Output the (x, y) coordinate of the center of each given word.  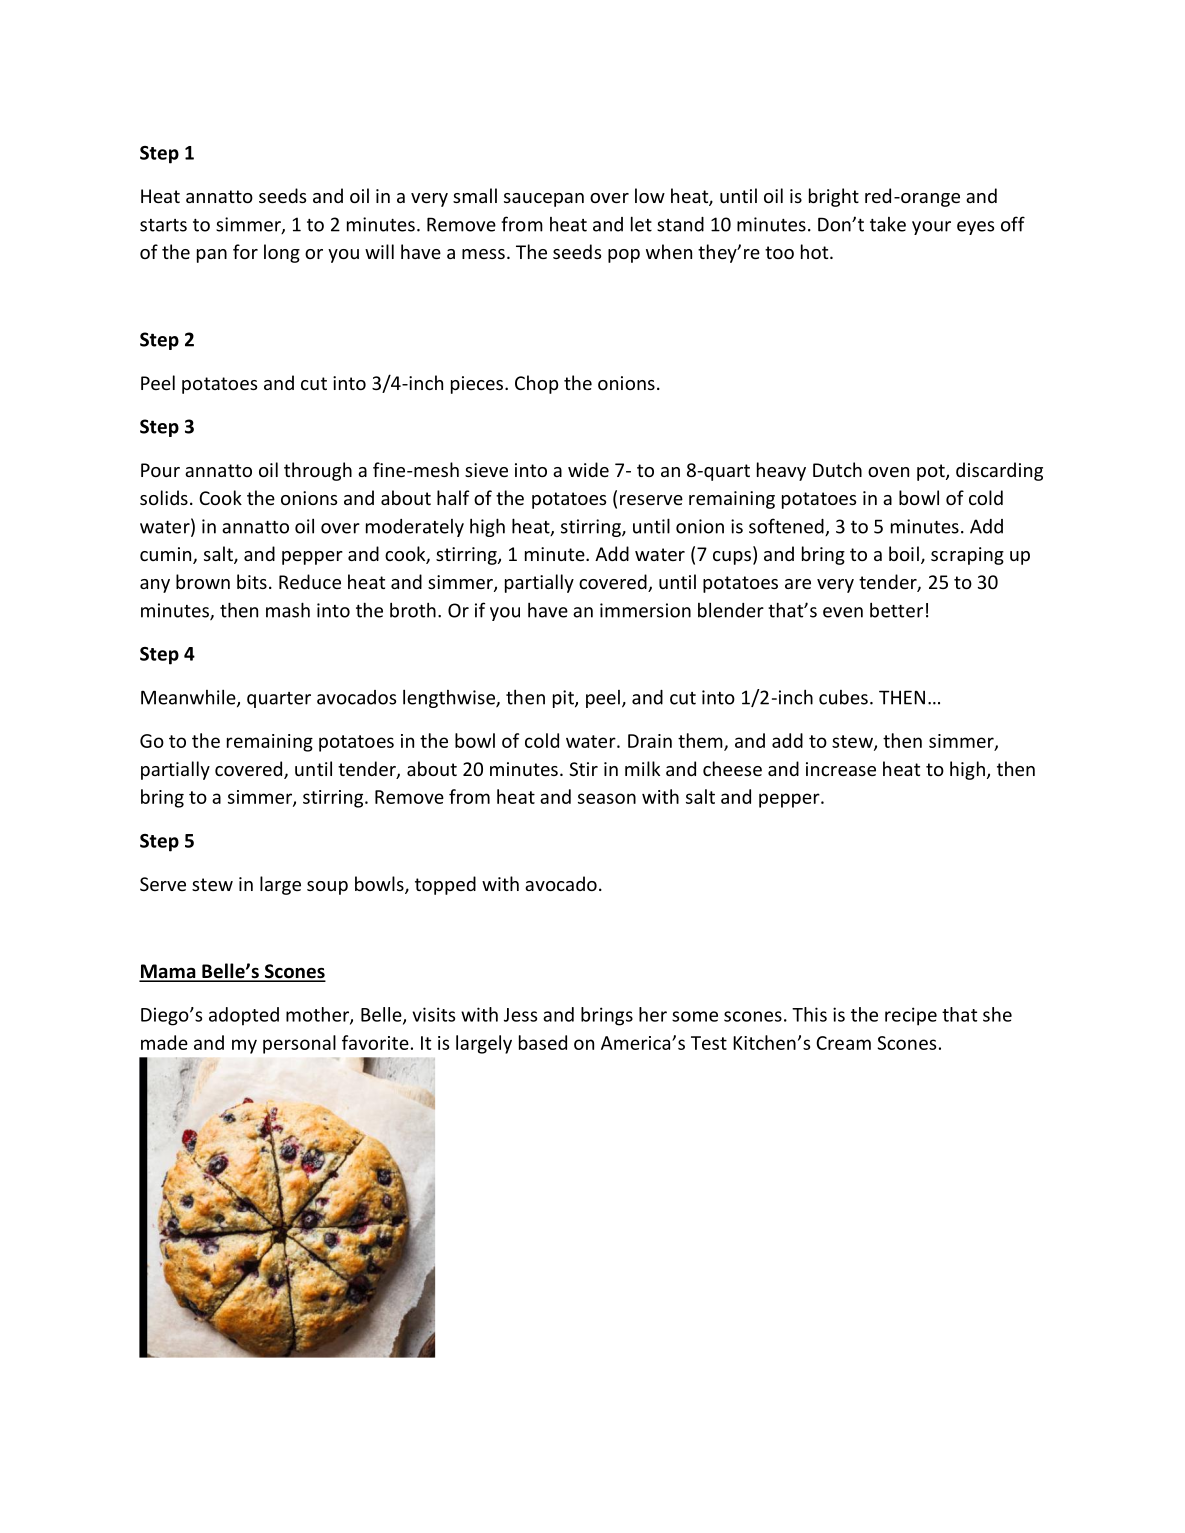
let (641, 224)
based (543, 1042)
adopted (244, 1016)
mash (288, 610)
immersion (645, 610)
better (896, 610)
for (245, 251)
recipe (911, 1016)
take (888, 224)
